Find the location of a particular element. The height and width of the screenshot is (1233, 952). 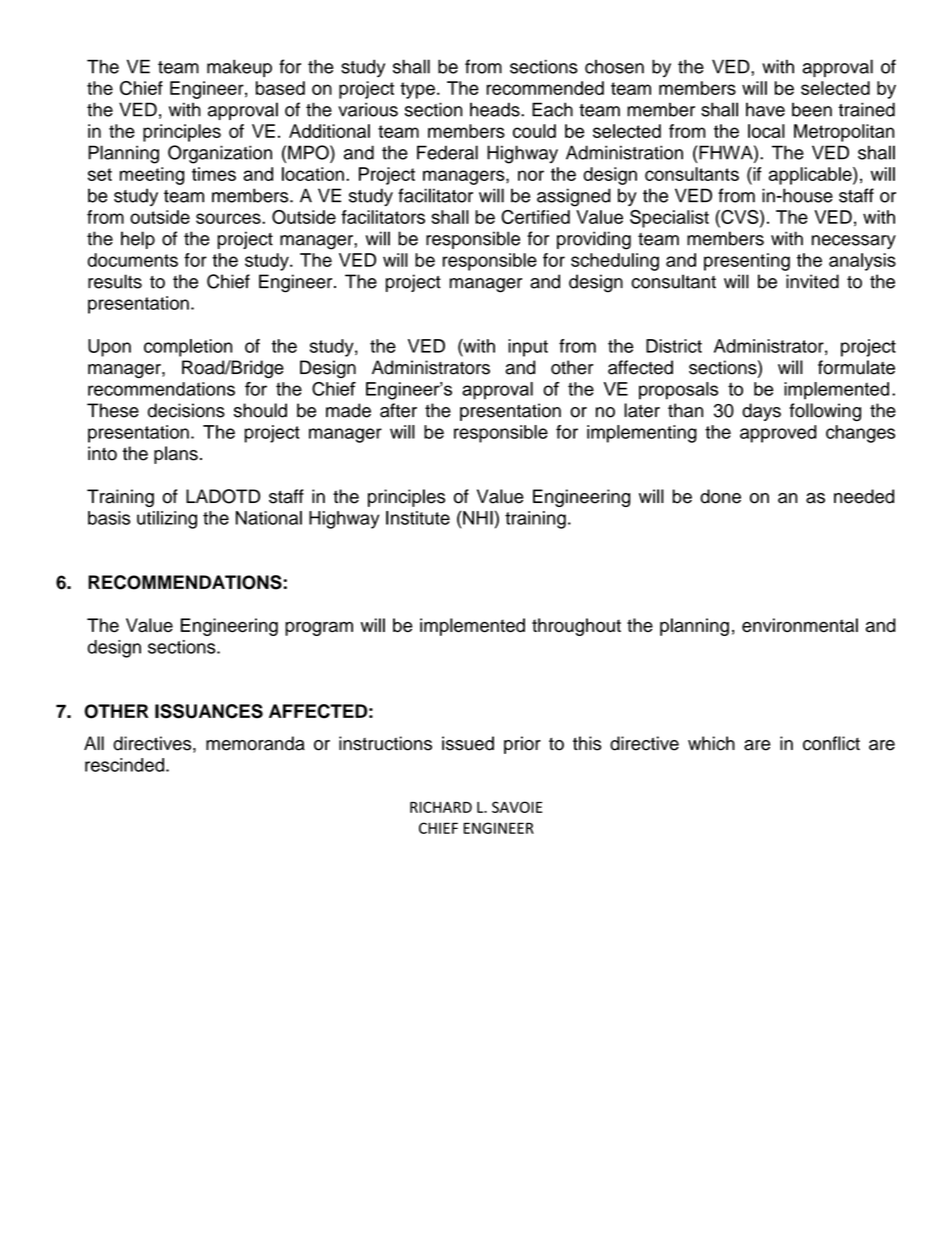

rescinded is located at coordinates (124, 765).
